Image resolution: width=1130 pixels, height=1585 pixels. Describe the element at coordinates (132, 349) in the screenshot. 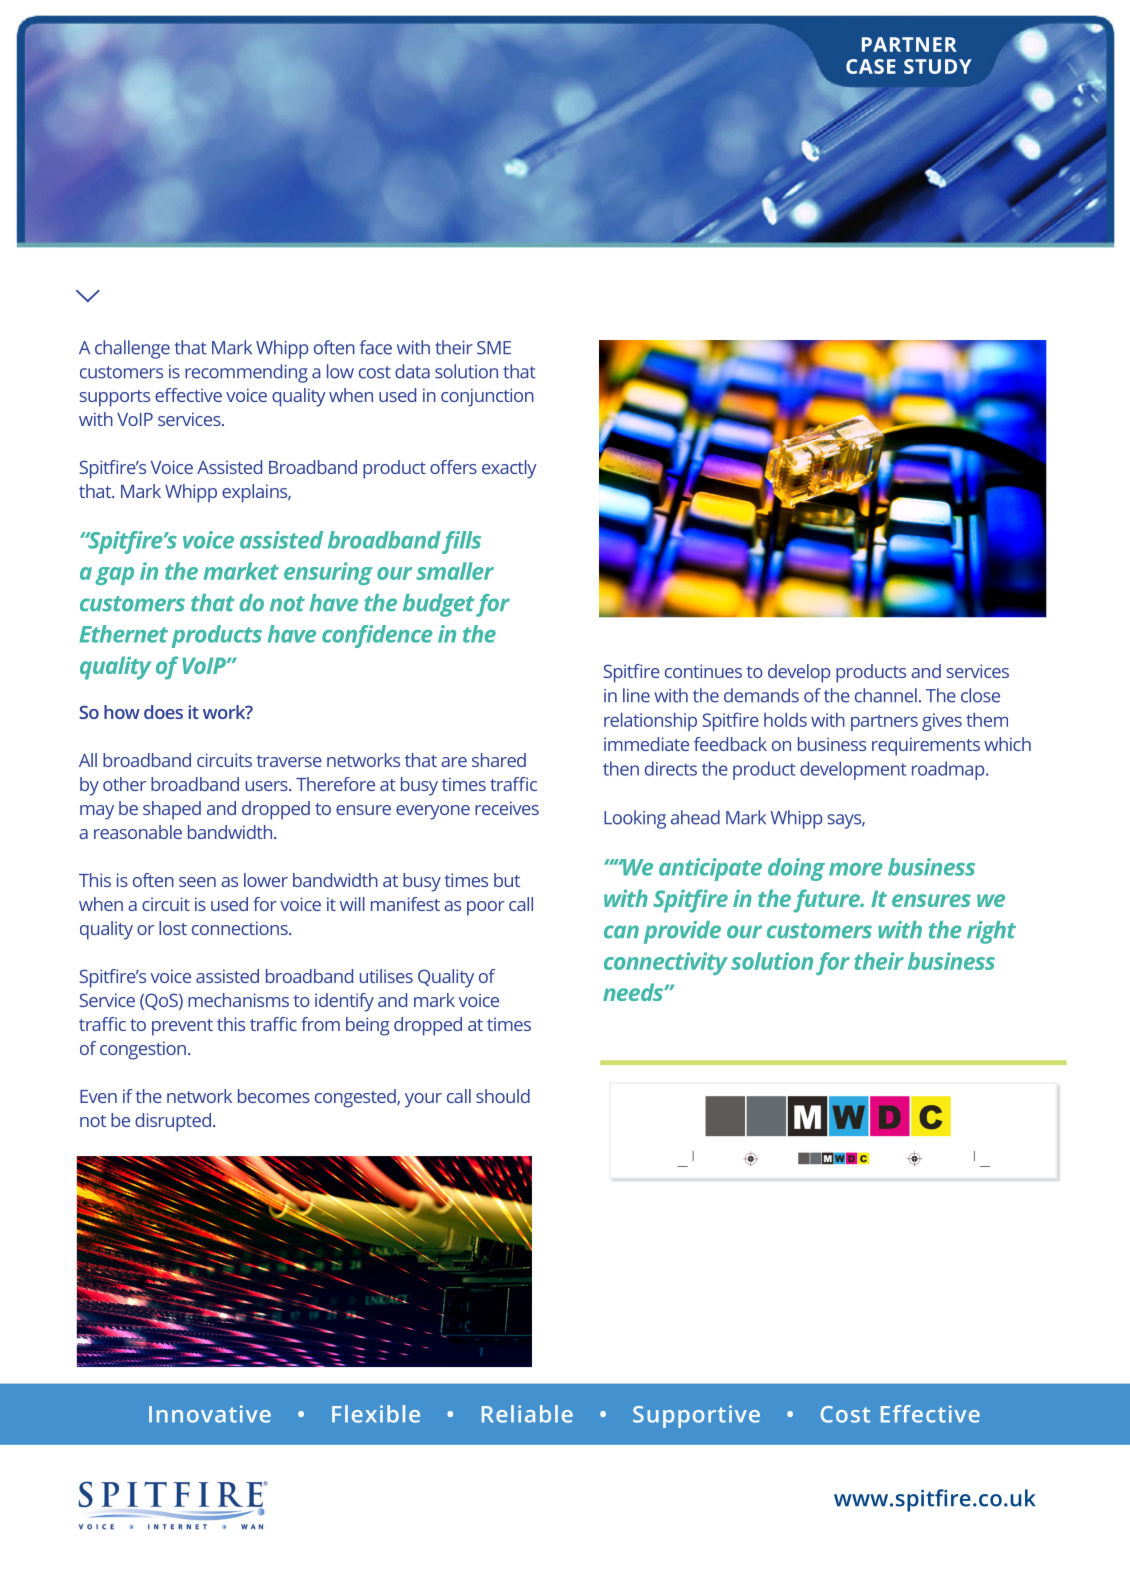

I see `challenge` at that location.
